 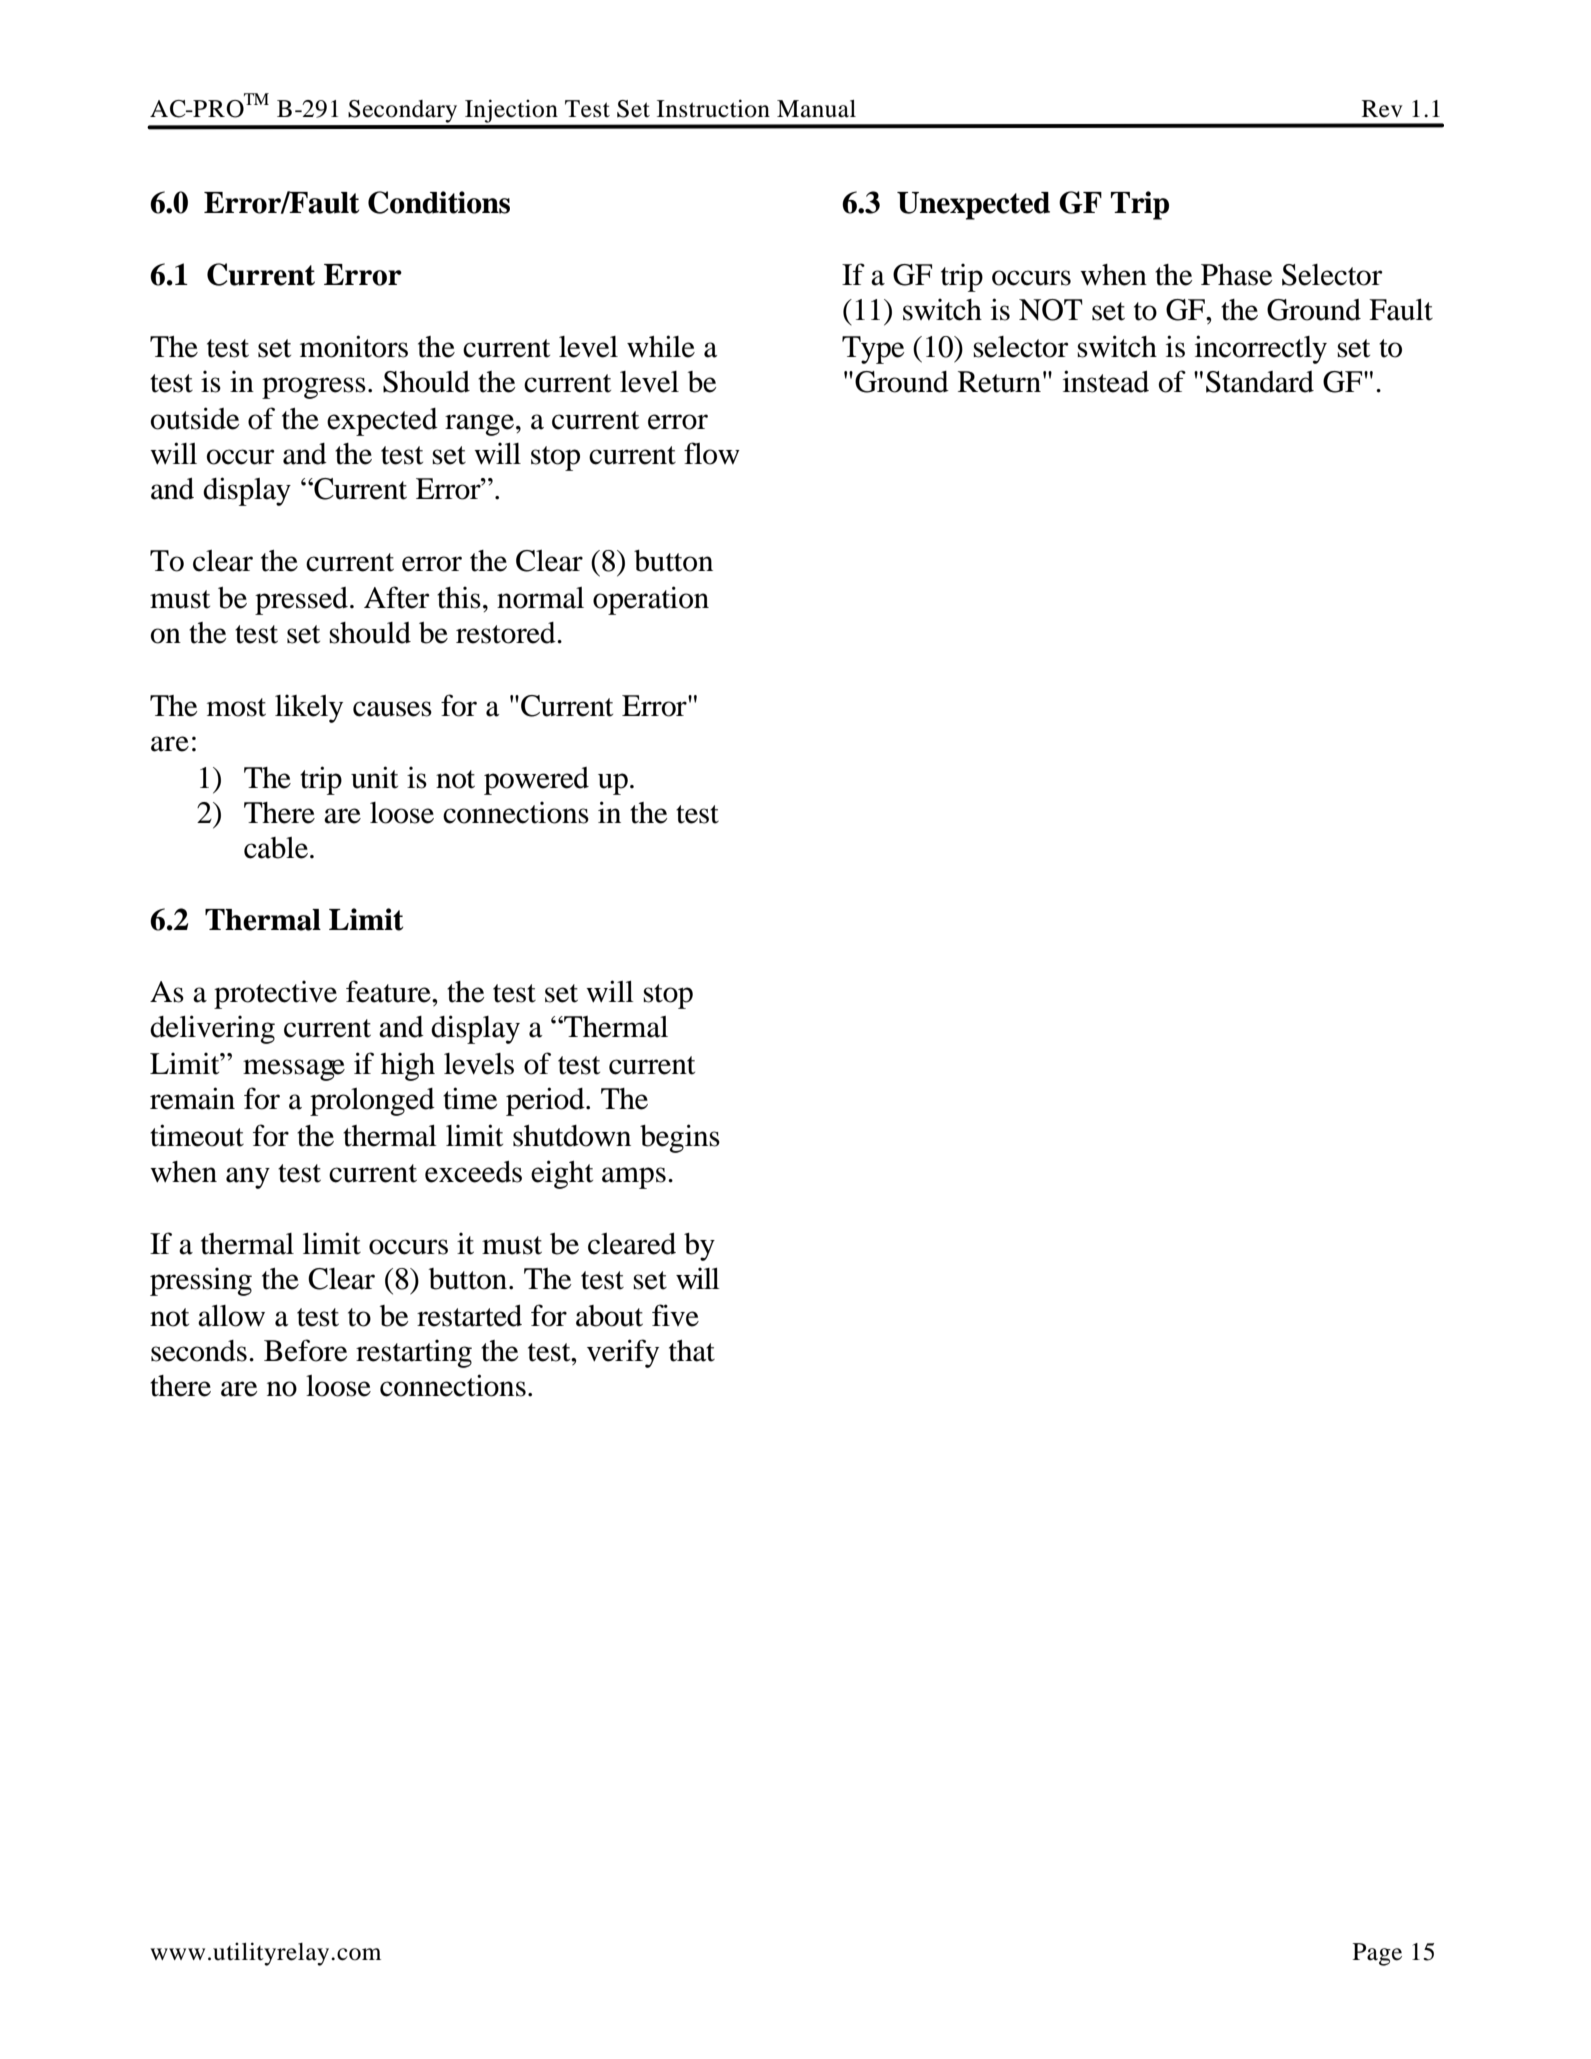 What do you see at coordinates (1237, 275) in the screenshot?
I see `Phase` at bounding box center [1237, 275].
